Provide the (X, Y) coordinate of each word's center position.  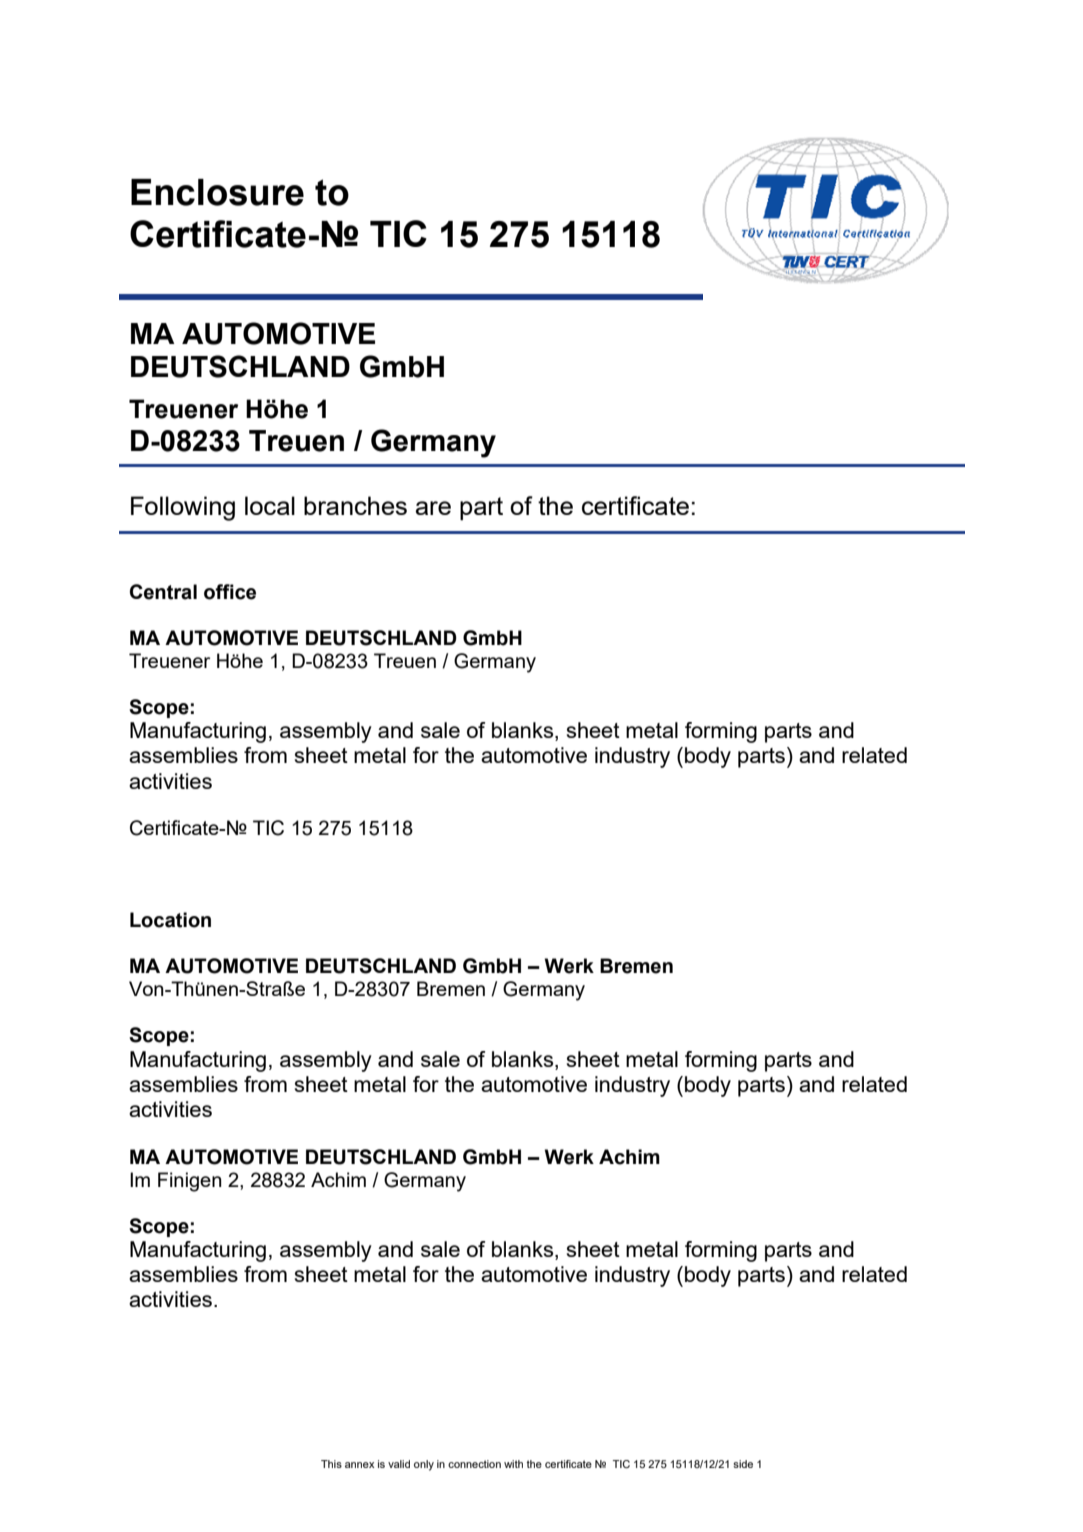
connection (474, 1464)
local (270, 505)
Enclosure (217, 192)
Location (170, 920)
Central (163, 592)
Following (183, 508)
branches (355, 505)
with (513, 1464)
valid (399, 1464)
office (230, 592)
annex (359, 1465)
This (331, 1464)
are (433, 508)
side (743, 1464)
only (424, 1465)
